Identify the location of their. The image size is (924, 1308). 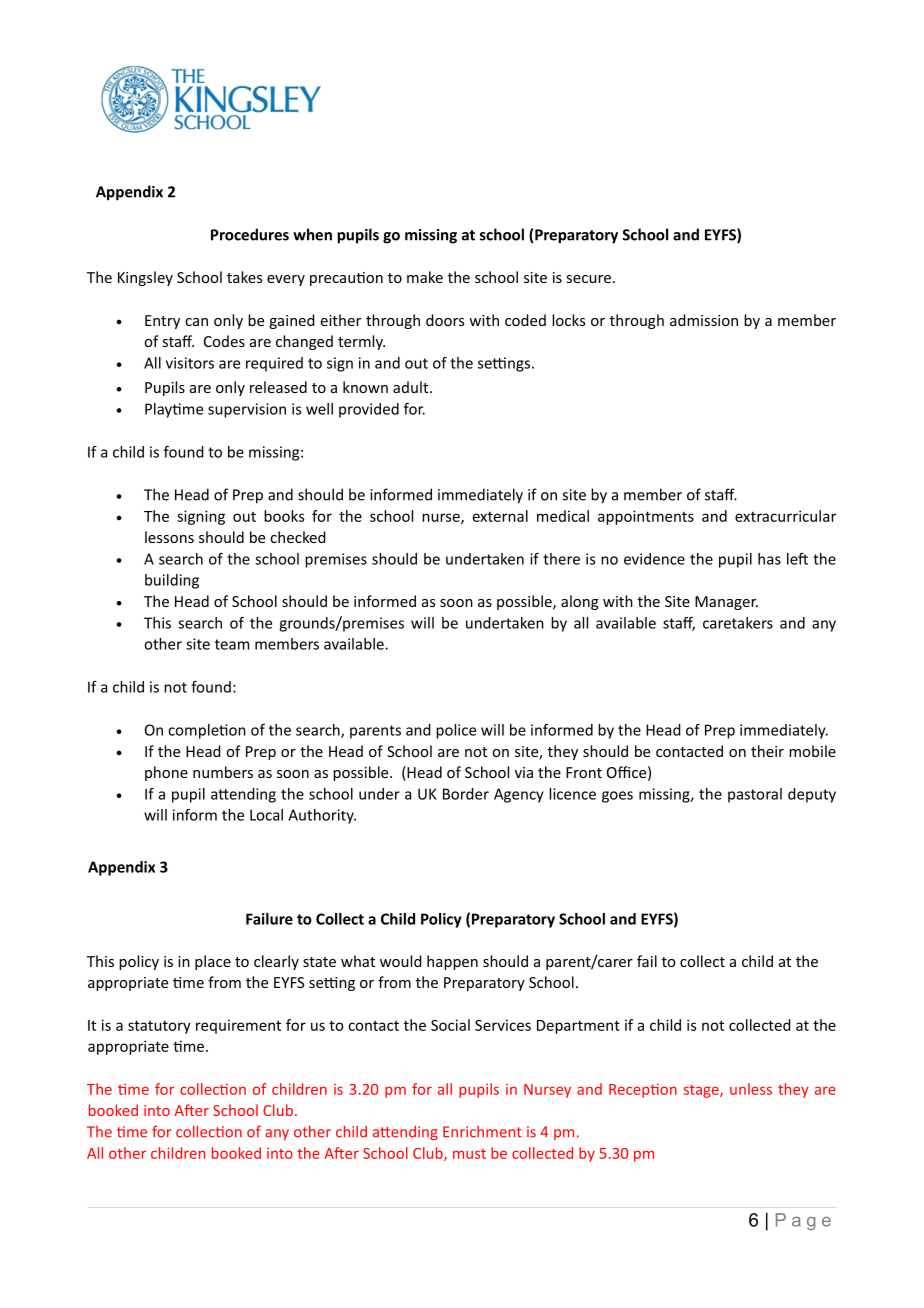
(767, 751).
